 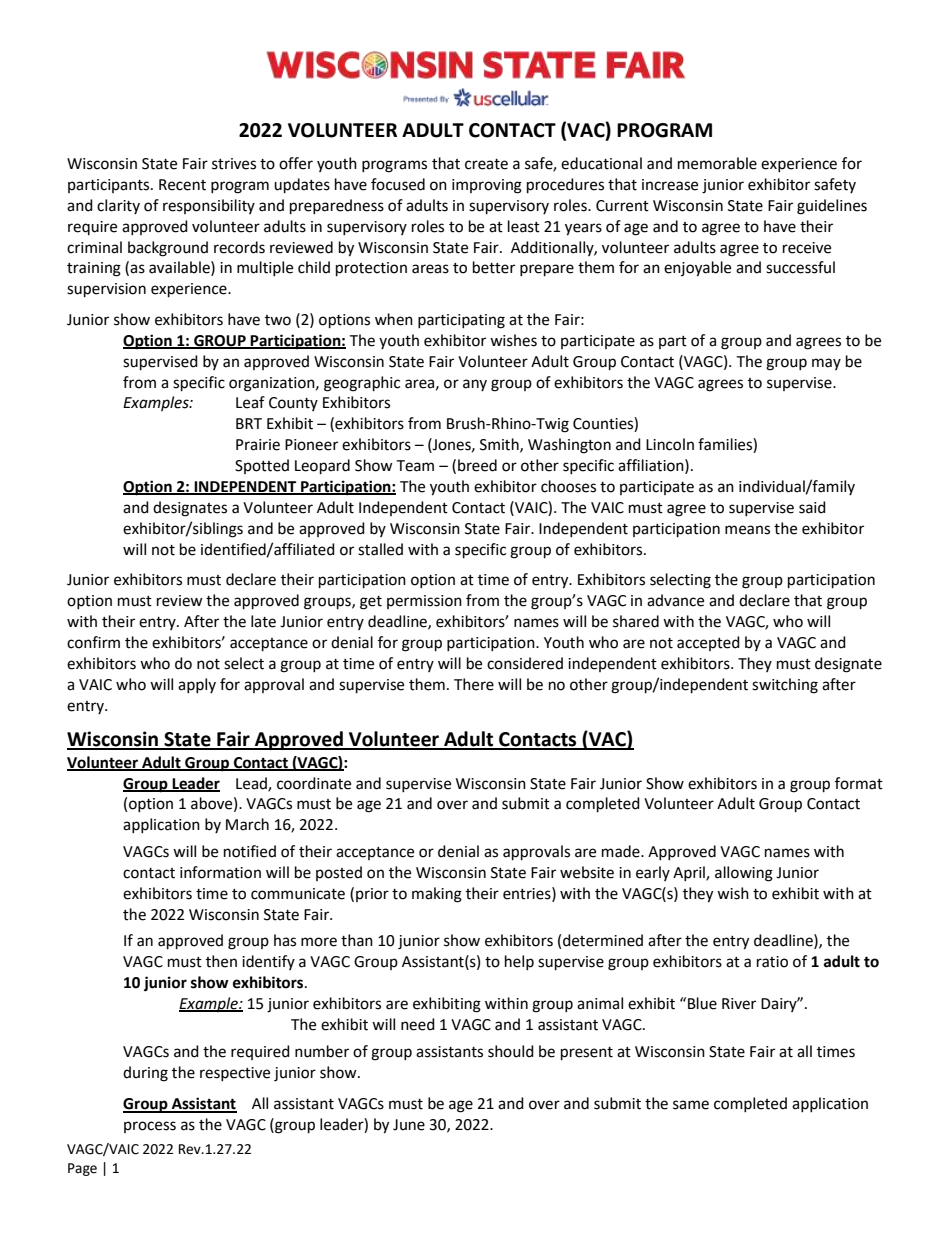 I want to click on Lincoln, so click(x=670, y=444).
